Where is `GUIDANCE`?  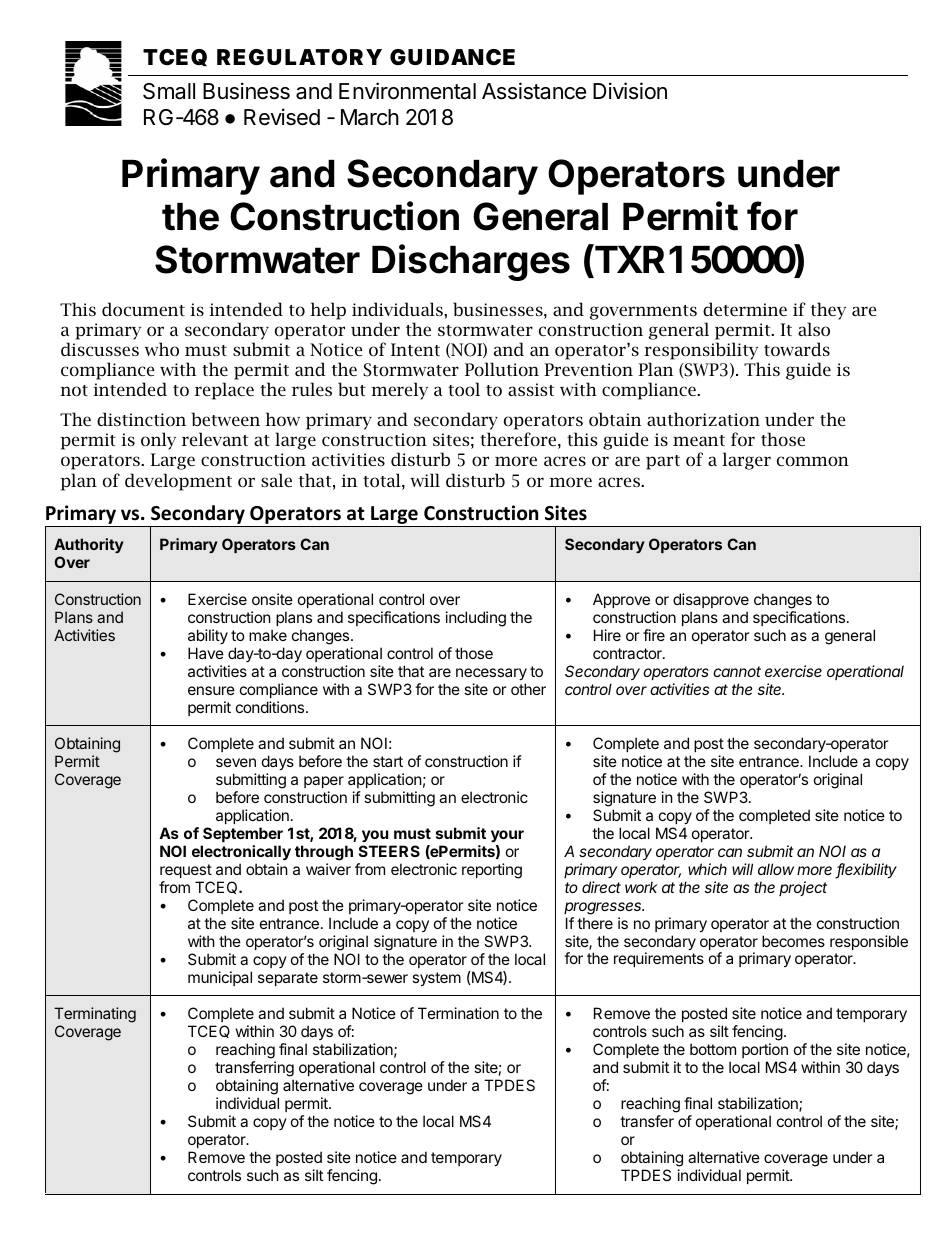
GUIDANCE is located at coordinates (452, 57).
